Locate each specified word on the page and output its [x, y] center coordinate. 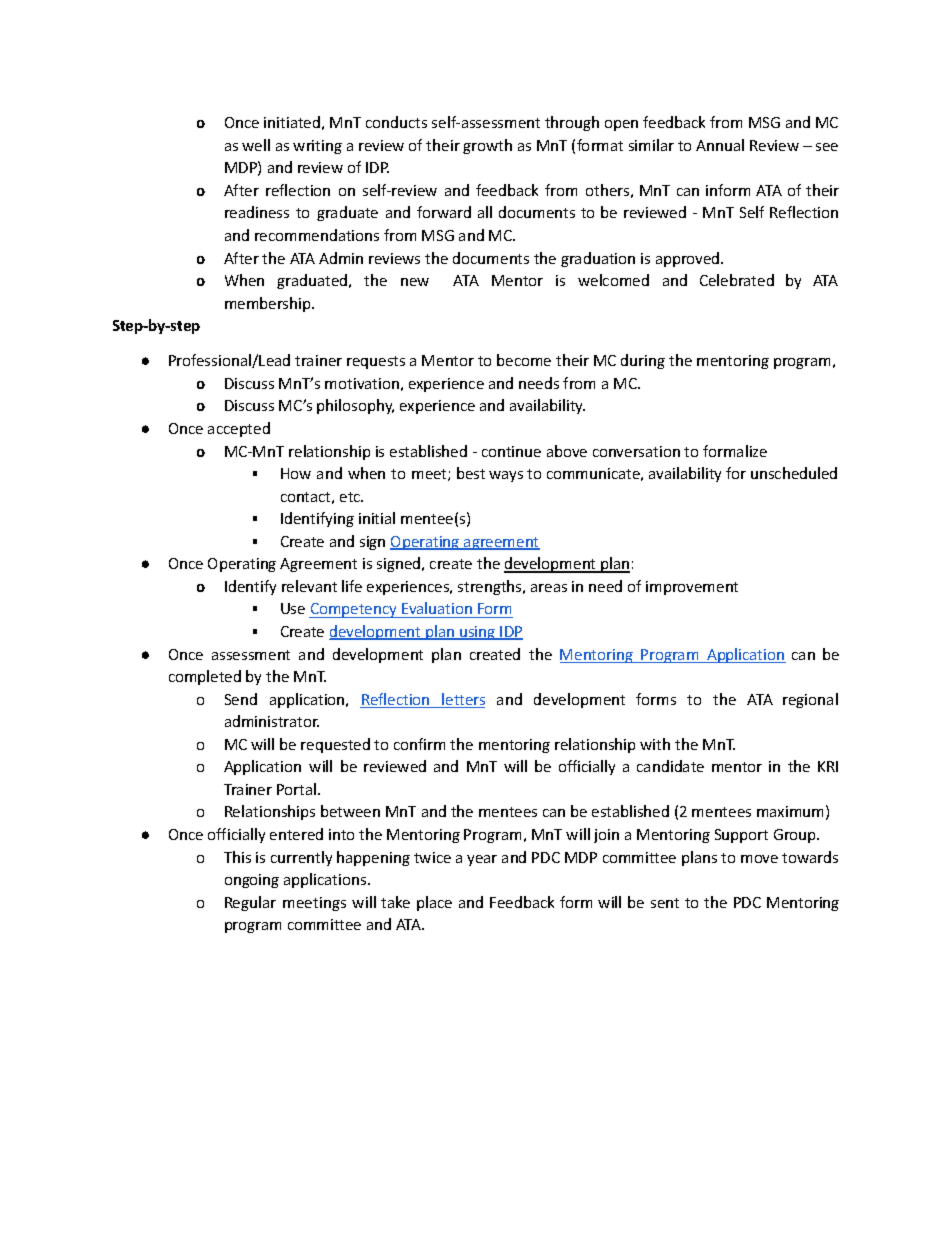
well [256, 145]
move [759, 859]
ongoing [252, 881]
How [296, 473]
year [482, 860]
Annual [720, 145]
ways [506, 476]
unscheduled [794, 473]
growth [487, 146]
